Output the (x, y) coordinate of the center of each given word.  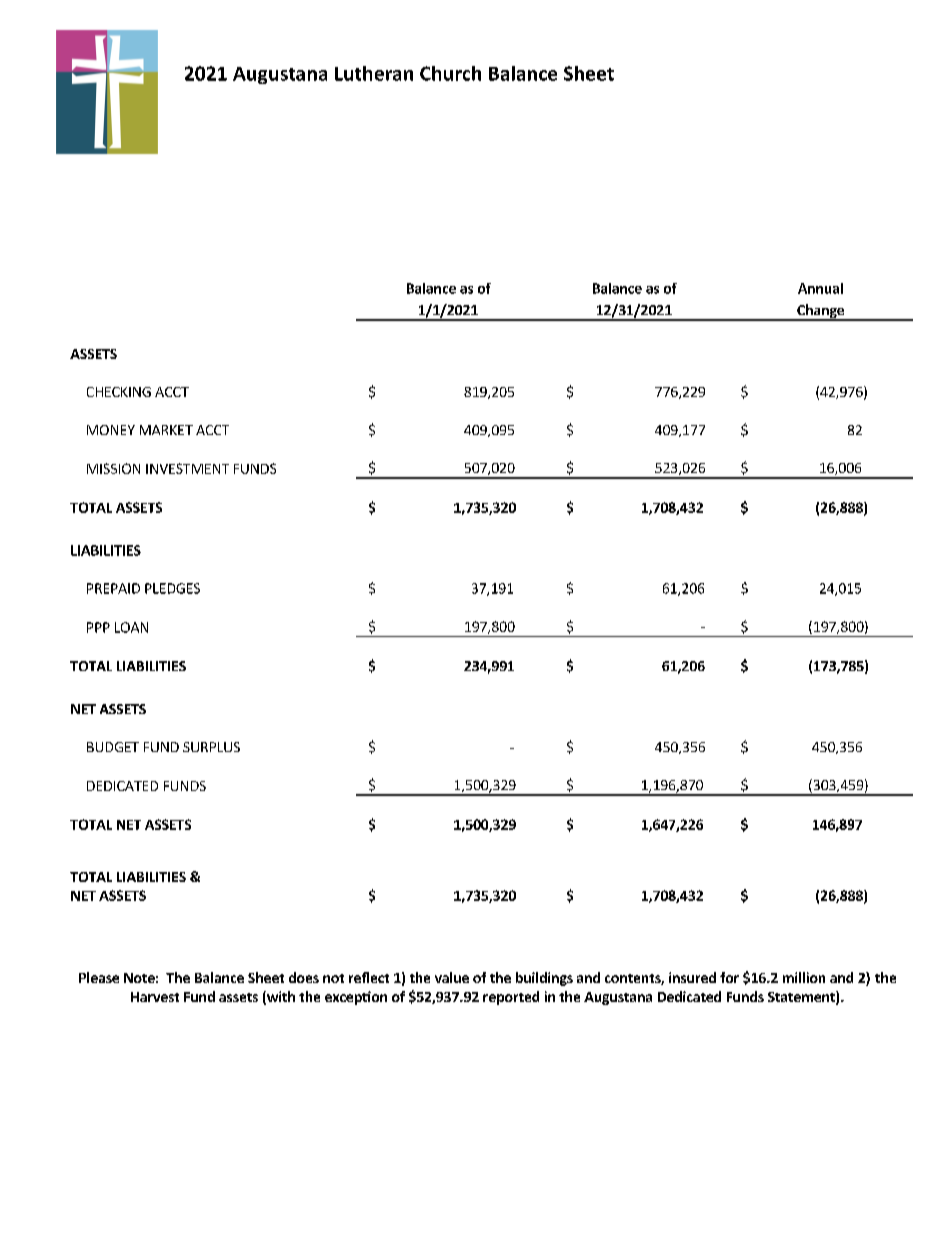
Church (450, 73)
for (729, 977)
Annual (820, 288)
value (452, 977)
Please (99, 977)
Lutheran (374, 73)
